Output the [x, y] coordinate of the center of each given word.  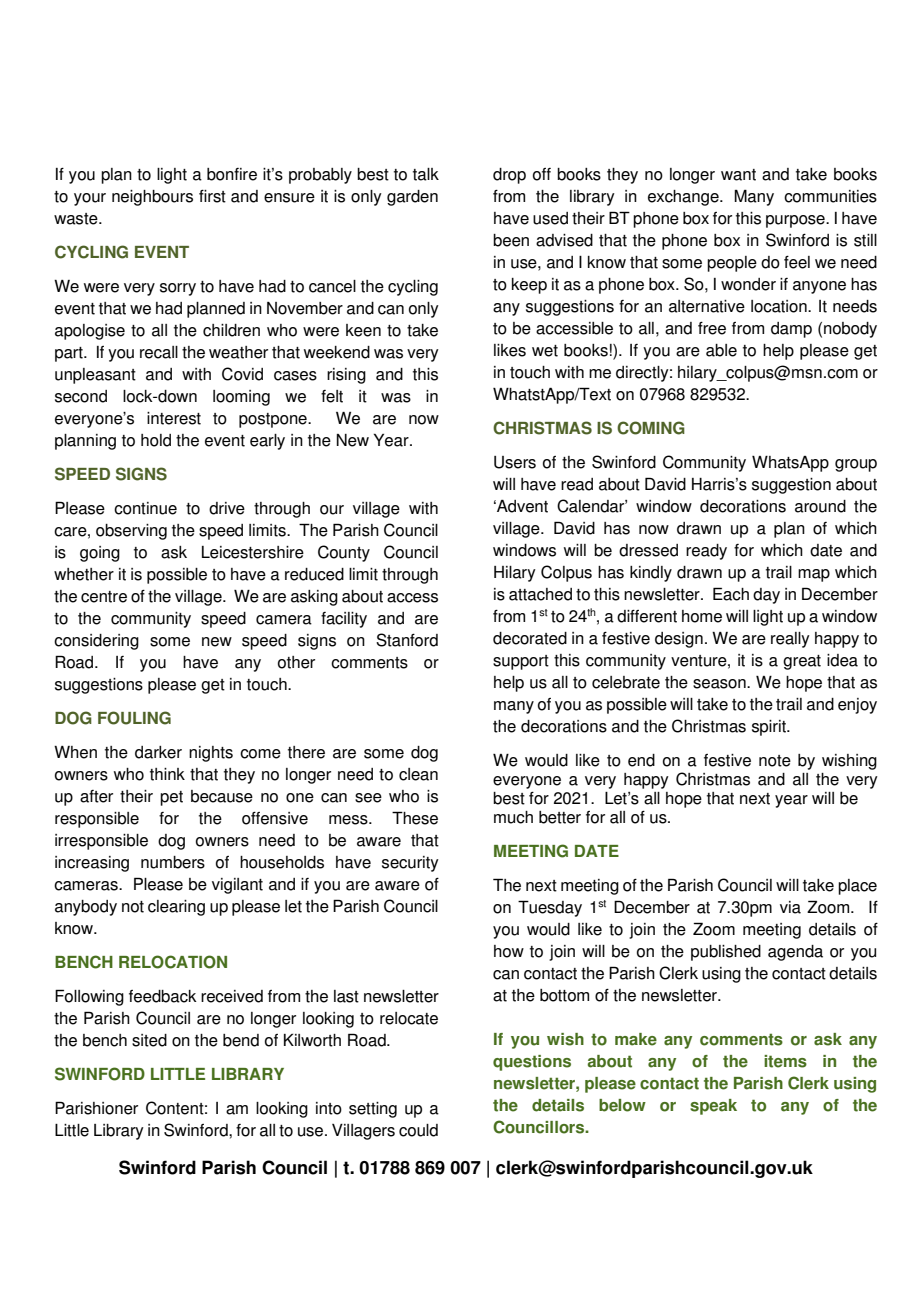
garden [412, 198]
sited [149, 1040]
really [790, 640]
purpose [796, 221]
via [790, 907]
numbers [173, 862]
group [856, 465]
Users [515, 462]
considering [96, 642]
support [521, 662]
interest [174, 418]
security [410, 864]
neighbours [152, 198]
